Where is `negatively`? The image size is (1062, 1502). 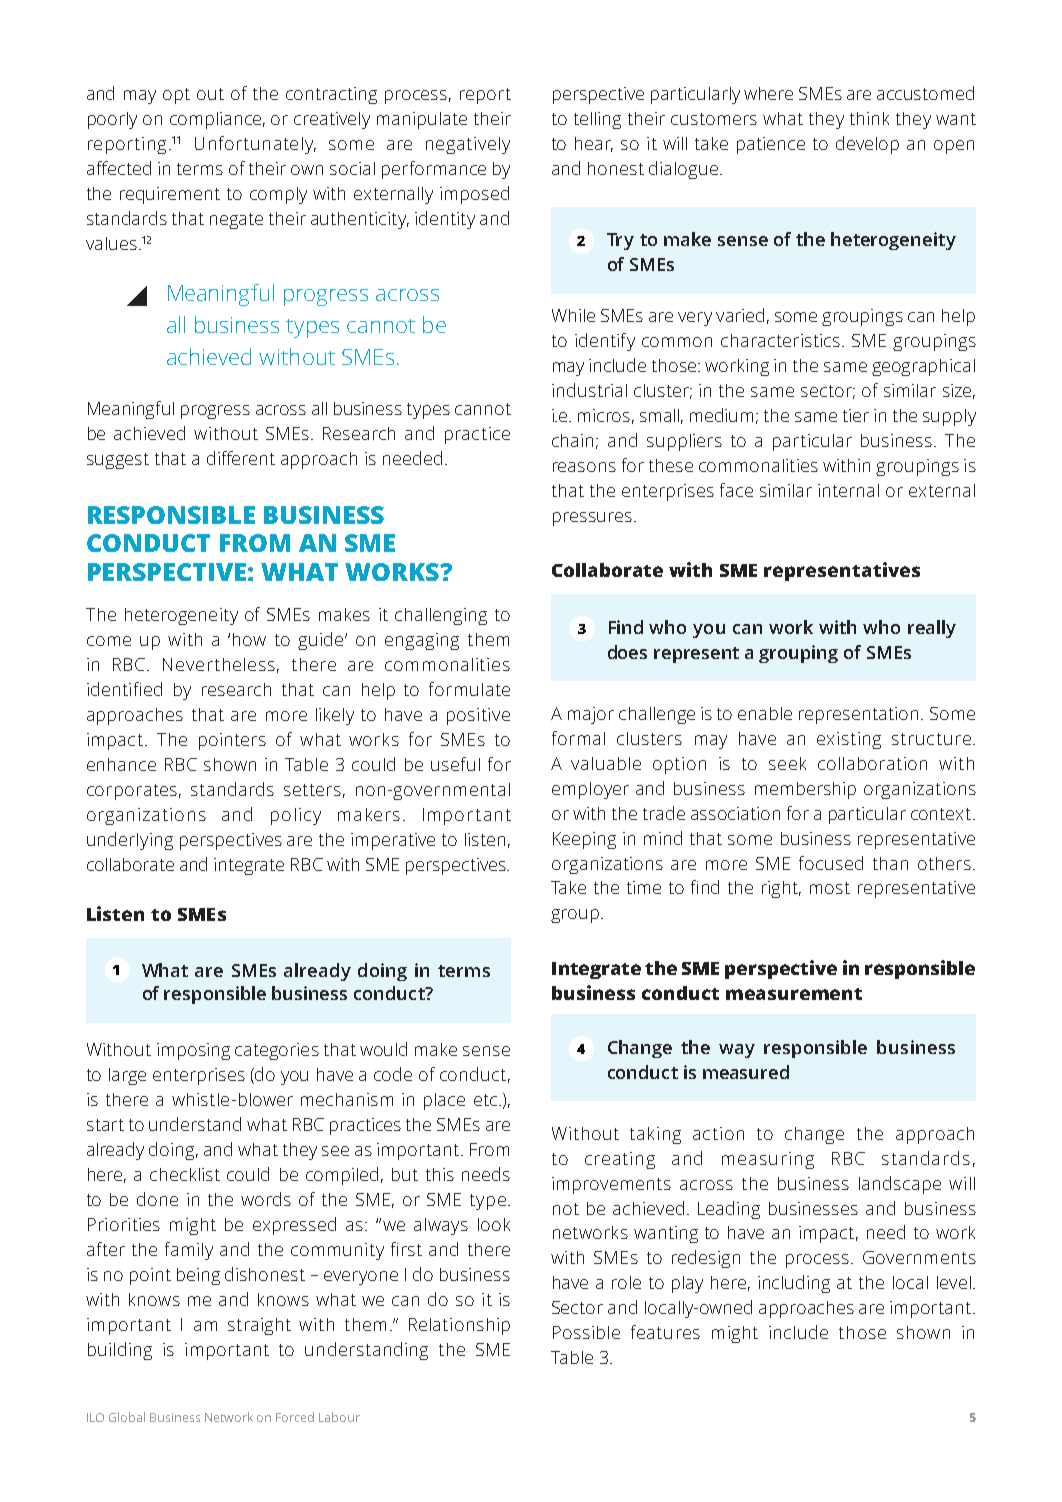 negatively is located at coordinates (468, 145).
